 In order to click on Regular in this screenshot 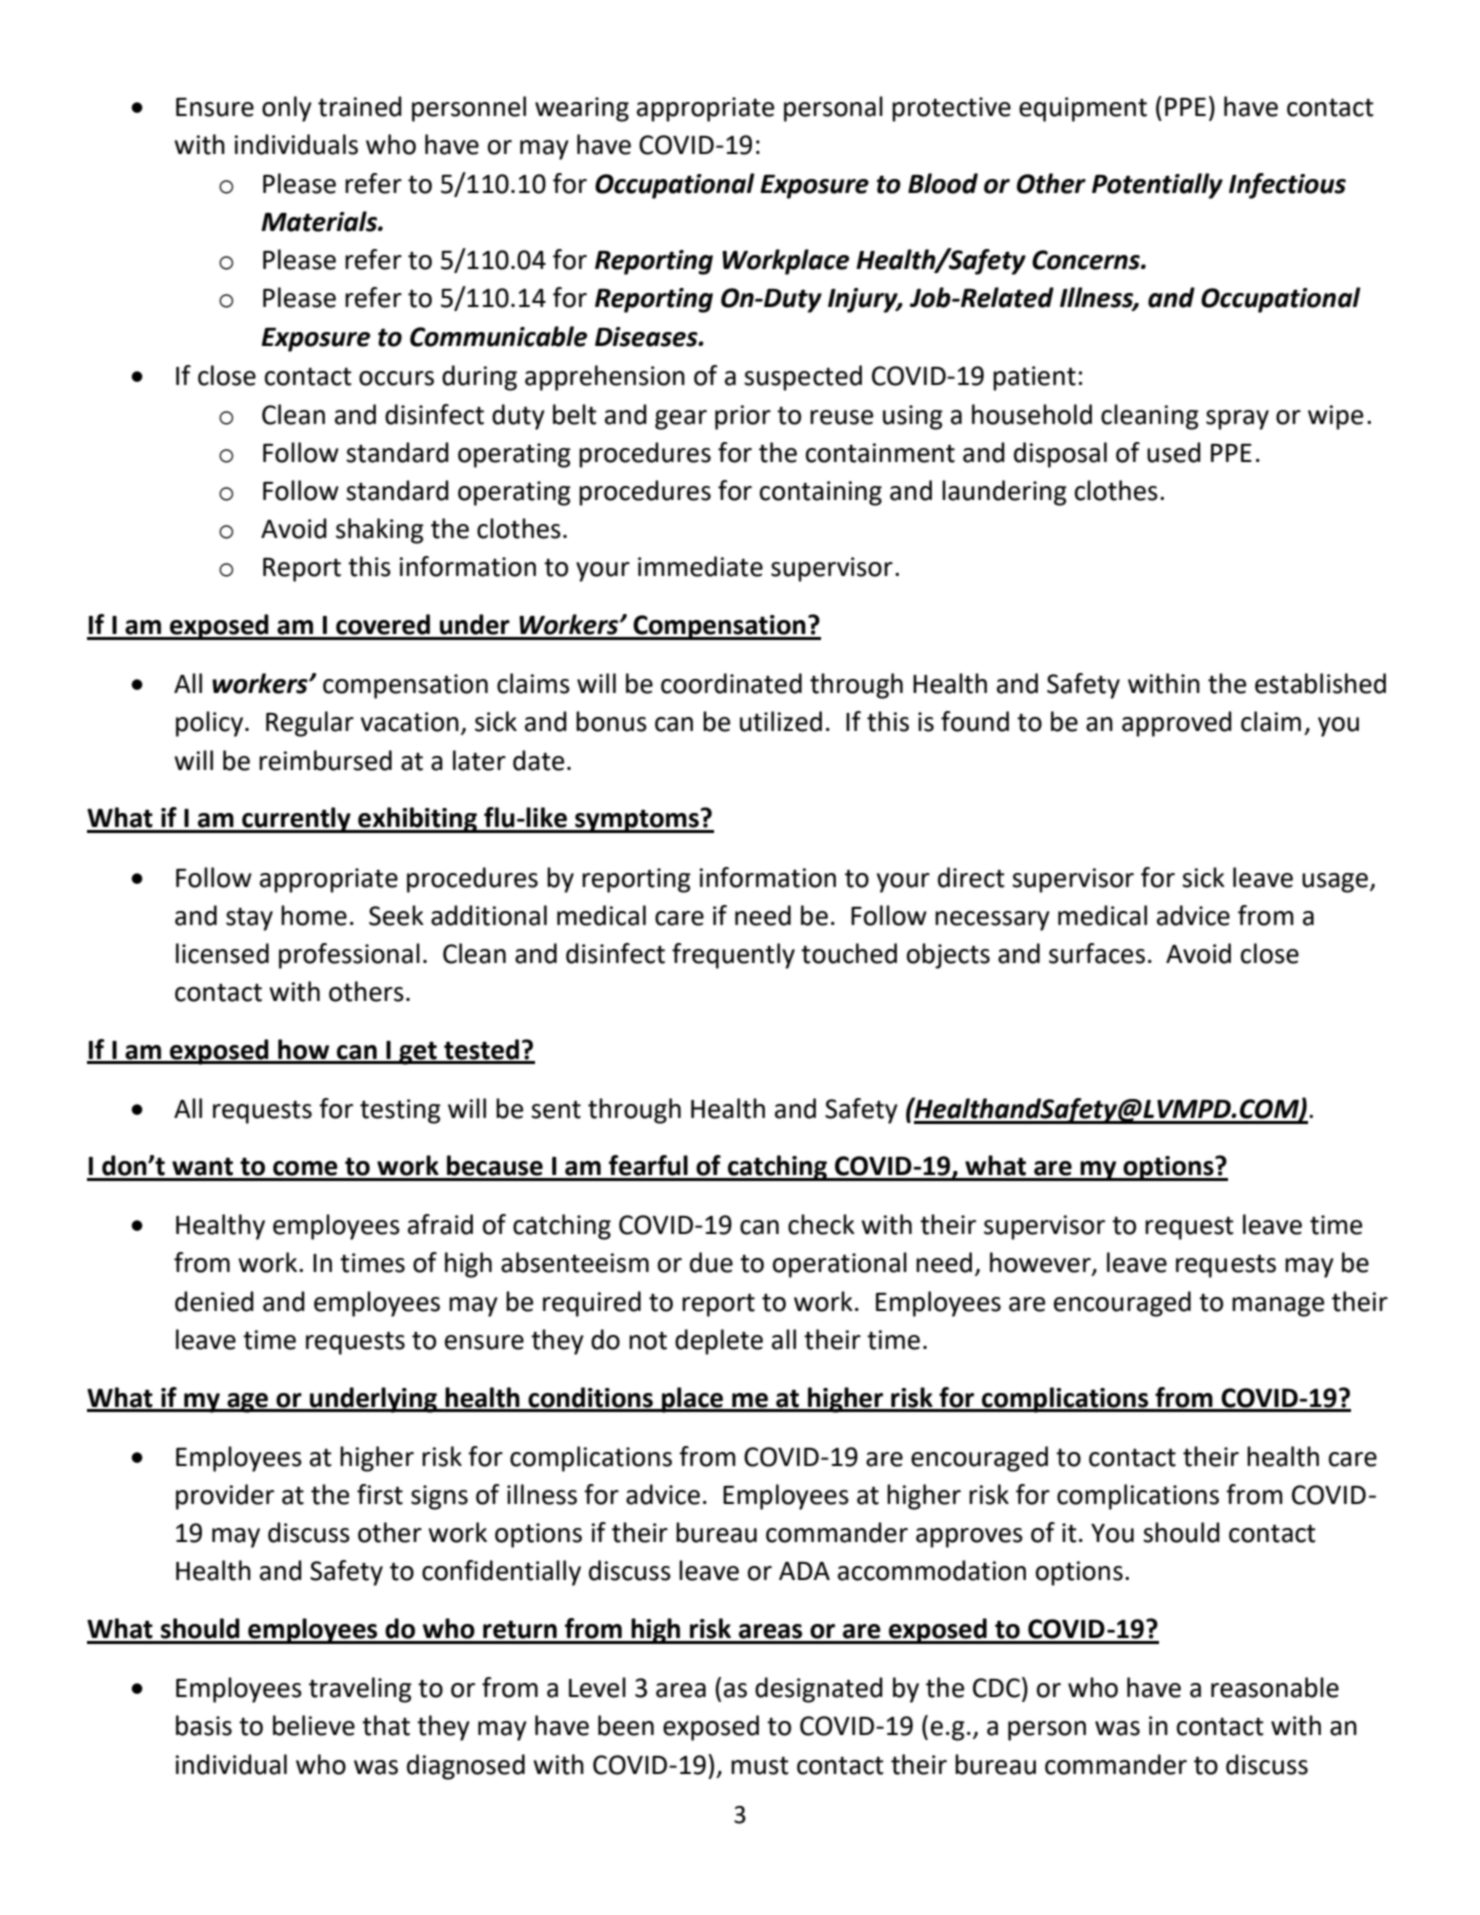, I will do `click(310, 724)`.
